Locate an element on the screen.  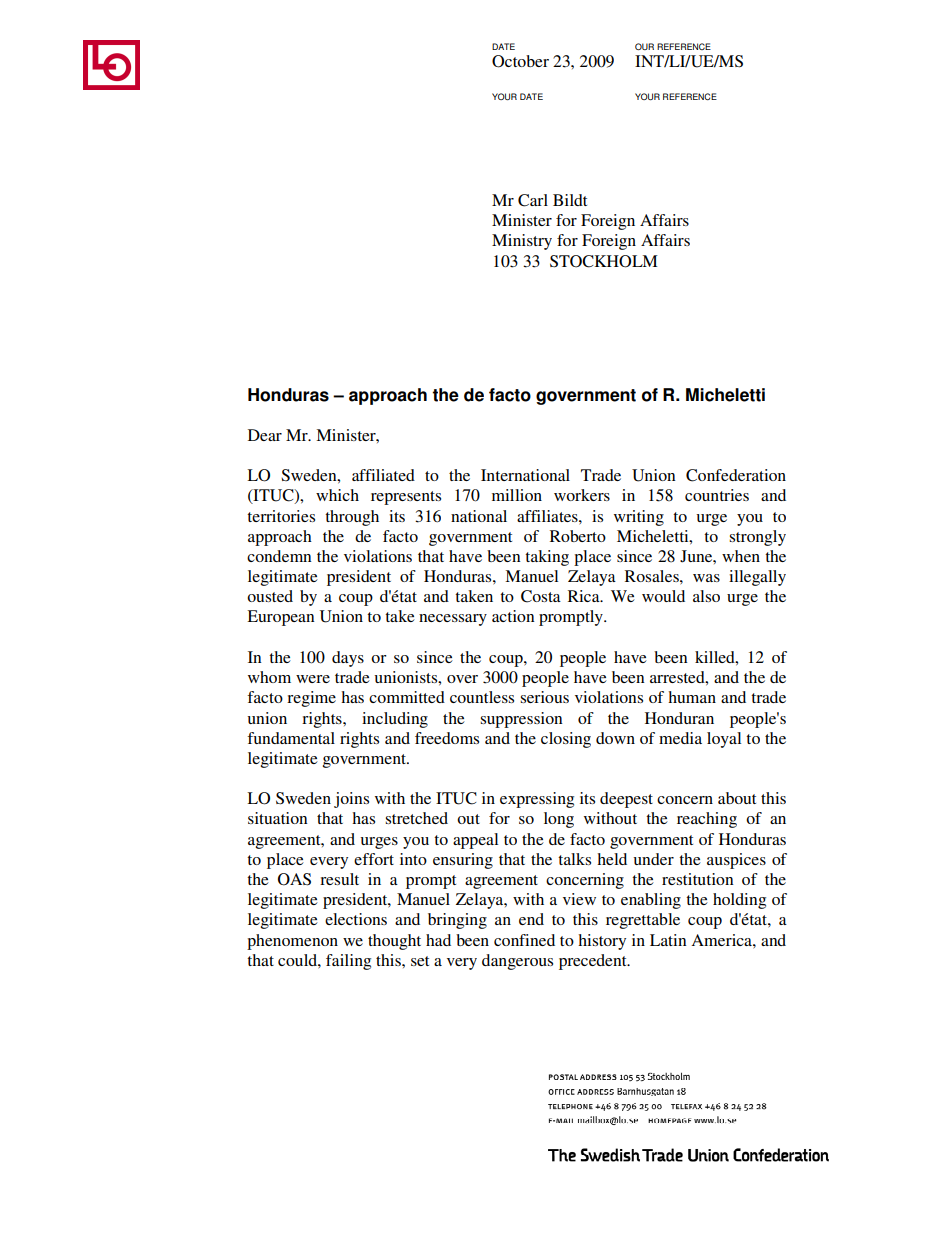
million is located at coordinates (517, 495).
